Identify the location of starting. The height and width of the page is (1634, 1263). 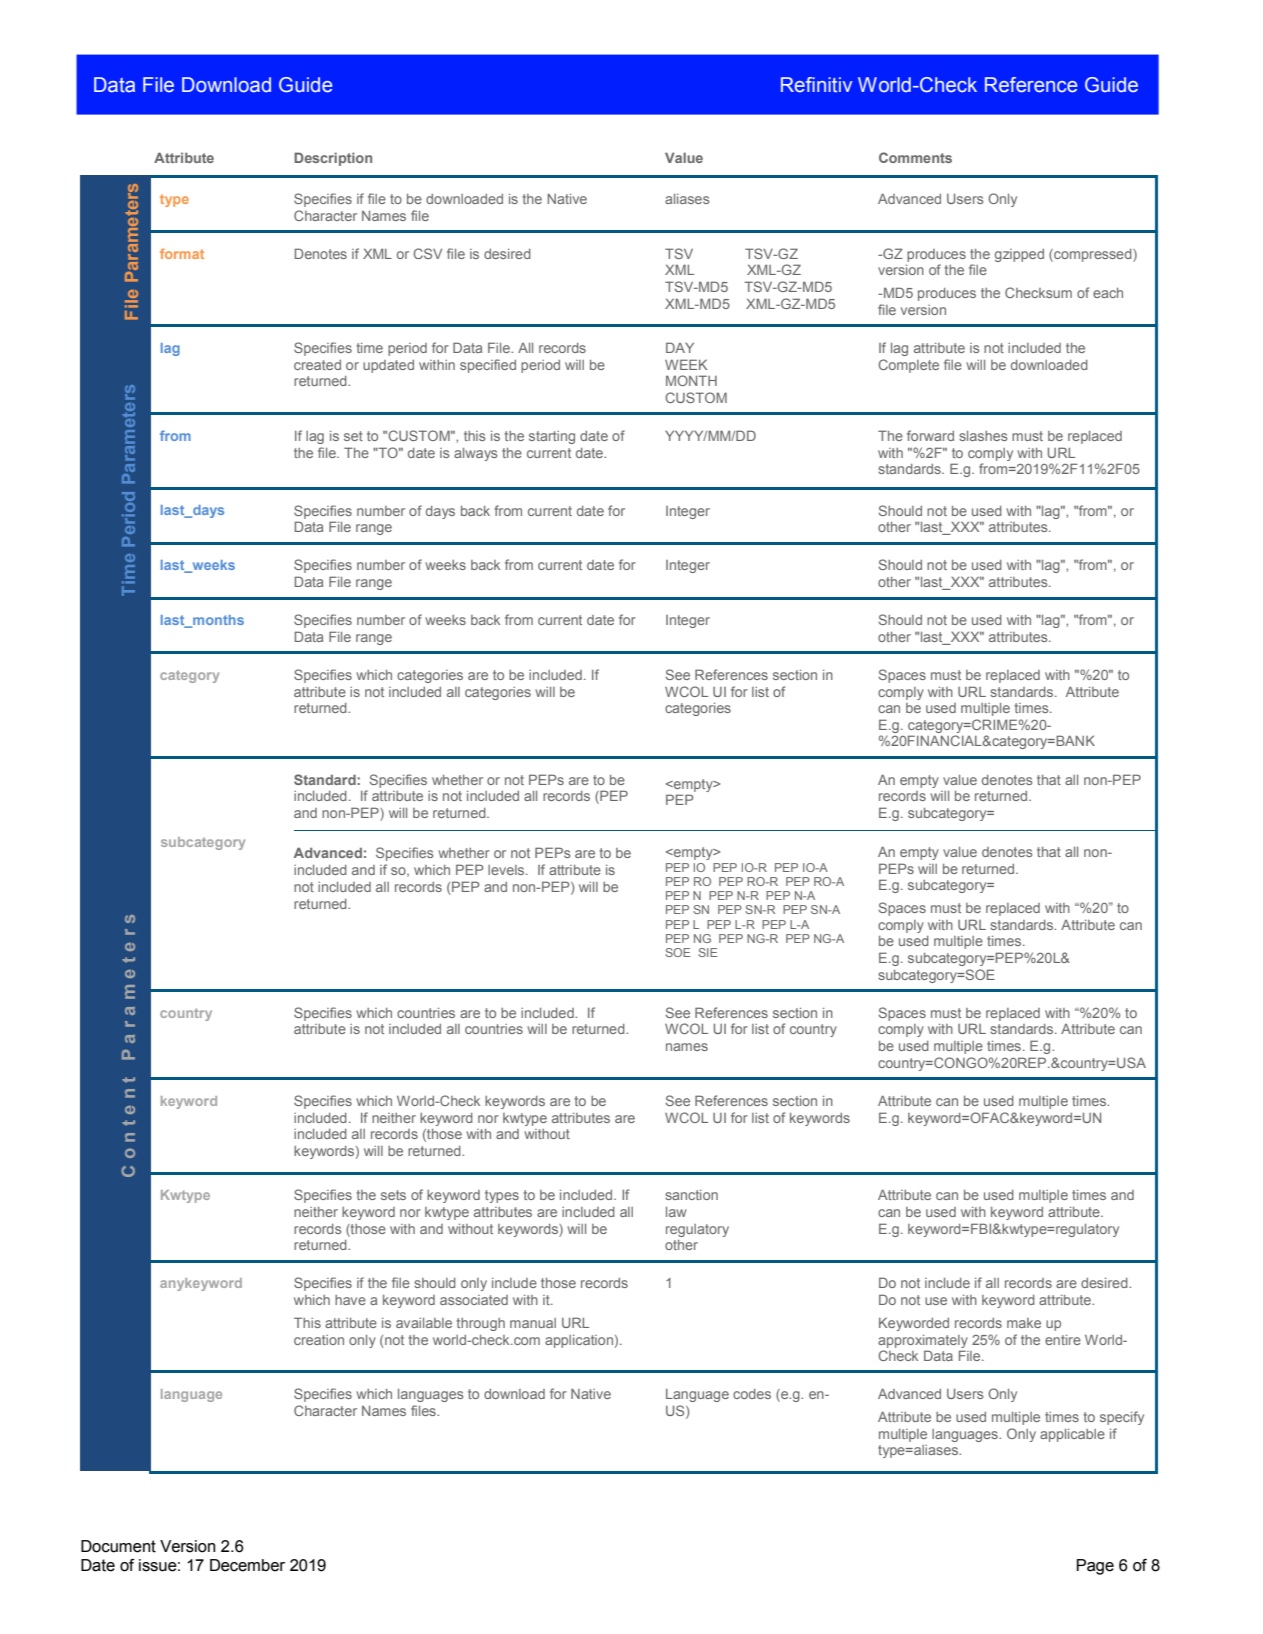
(552, 437).
